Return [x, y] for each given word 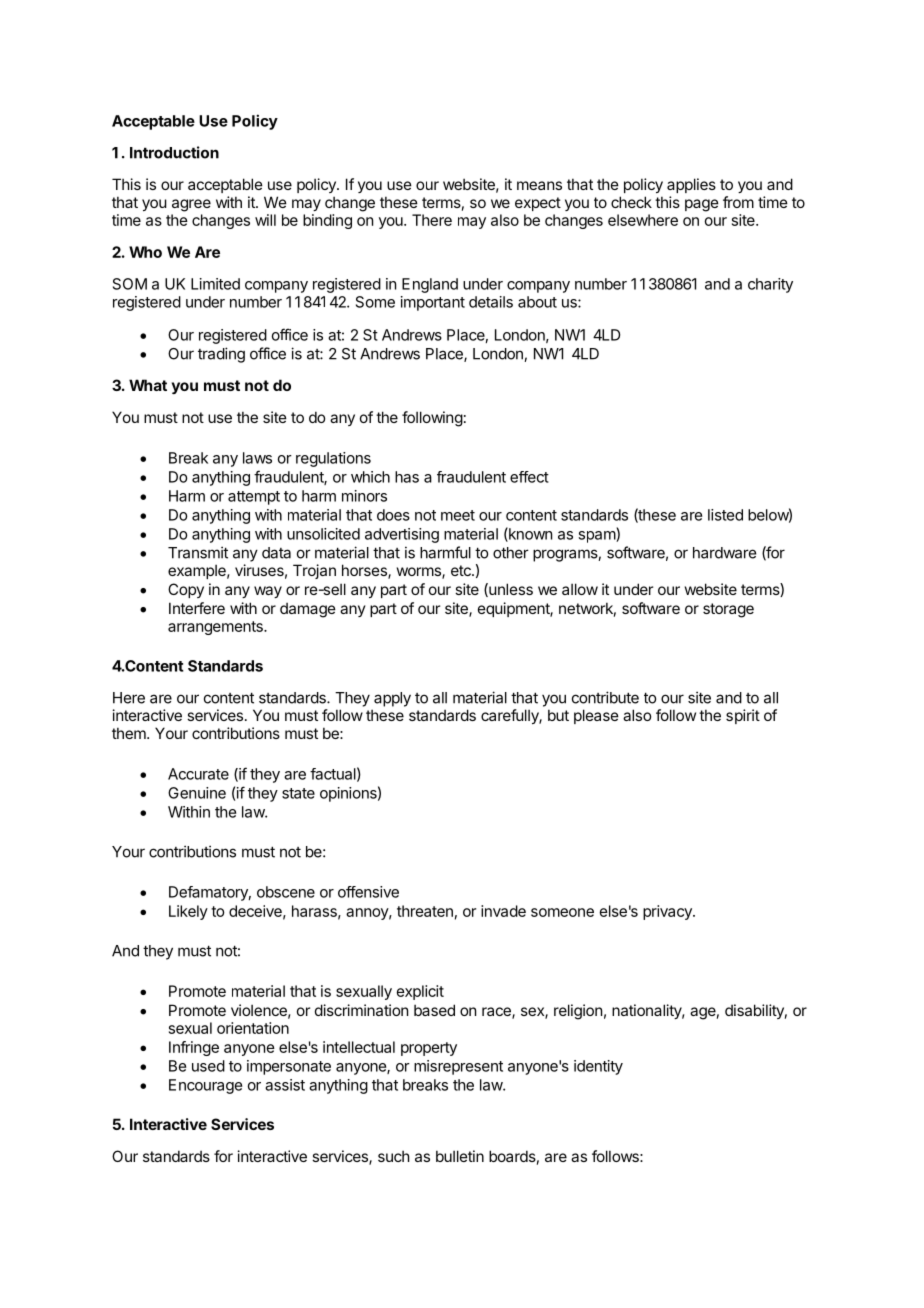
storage [728, 610]
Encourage [205, 1086]
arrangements [216, 628]
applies [691, 185]
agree [191, 205]
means [539, 185]
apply [392, 699]
